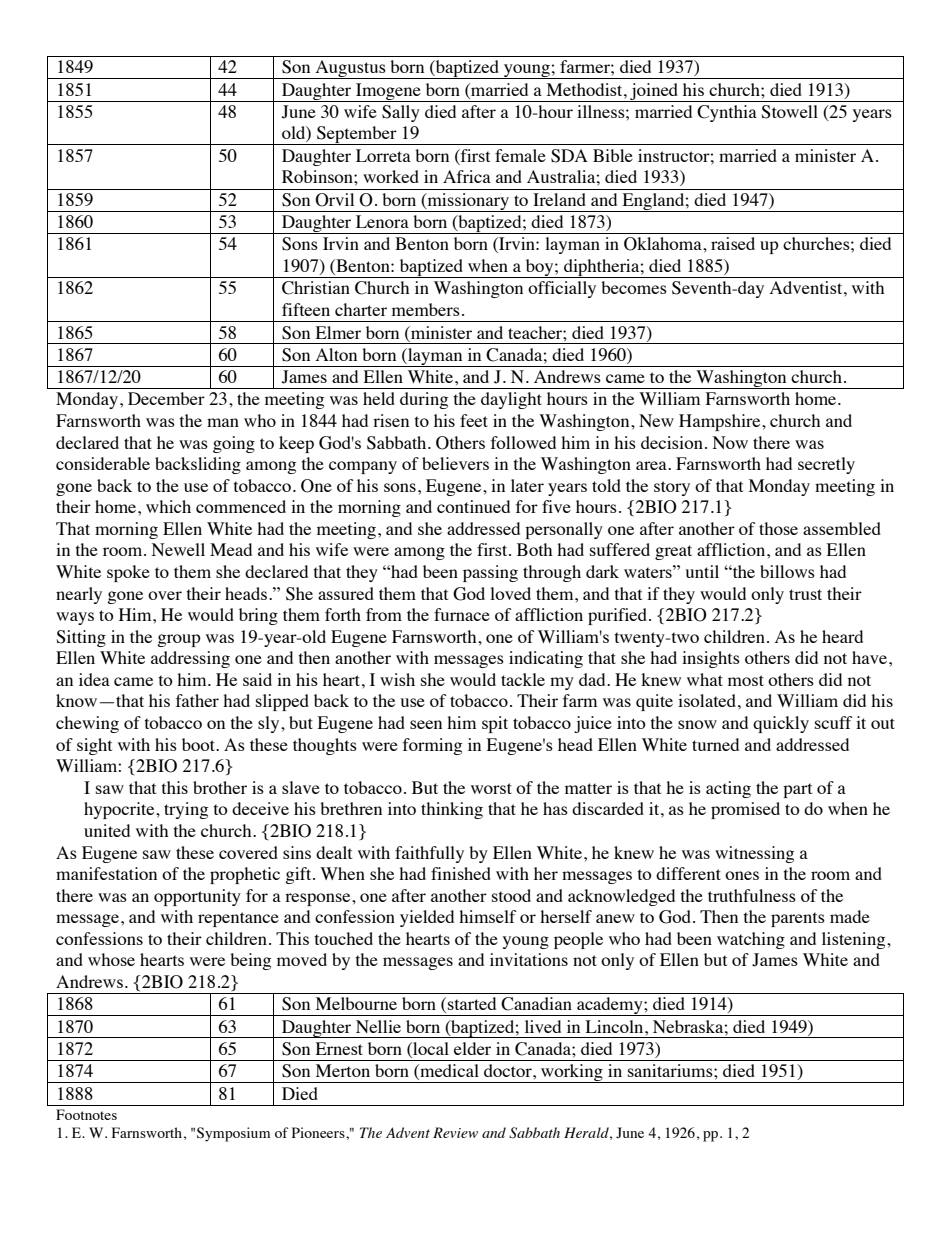  What do you see at coordinates (805, 594) in the screenshot?
I see `trust` at bounding box center [805, 594].
